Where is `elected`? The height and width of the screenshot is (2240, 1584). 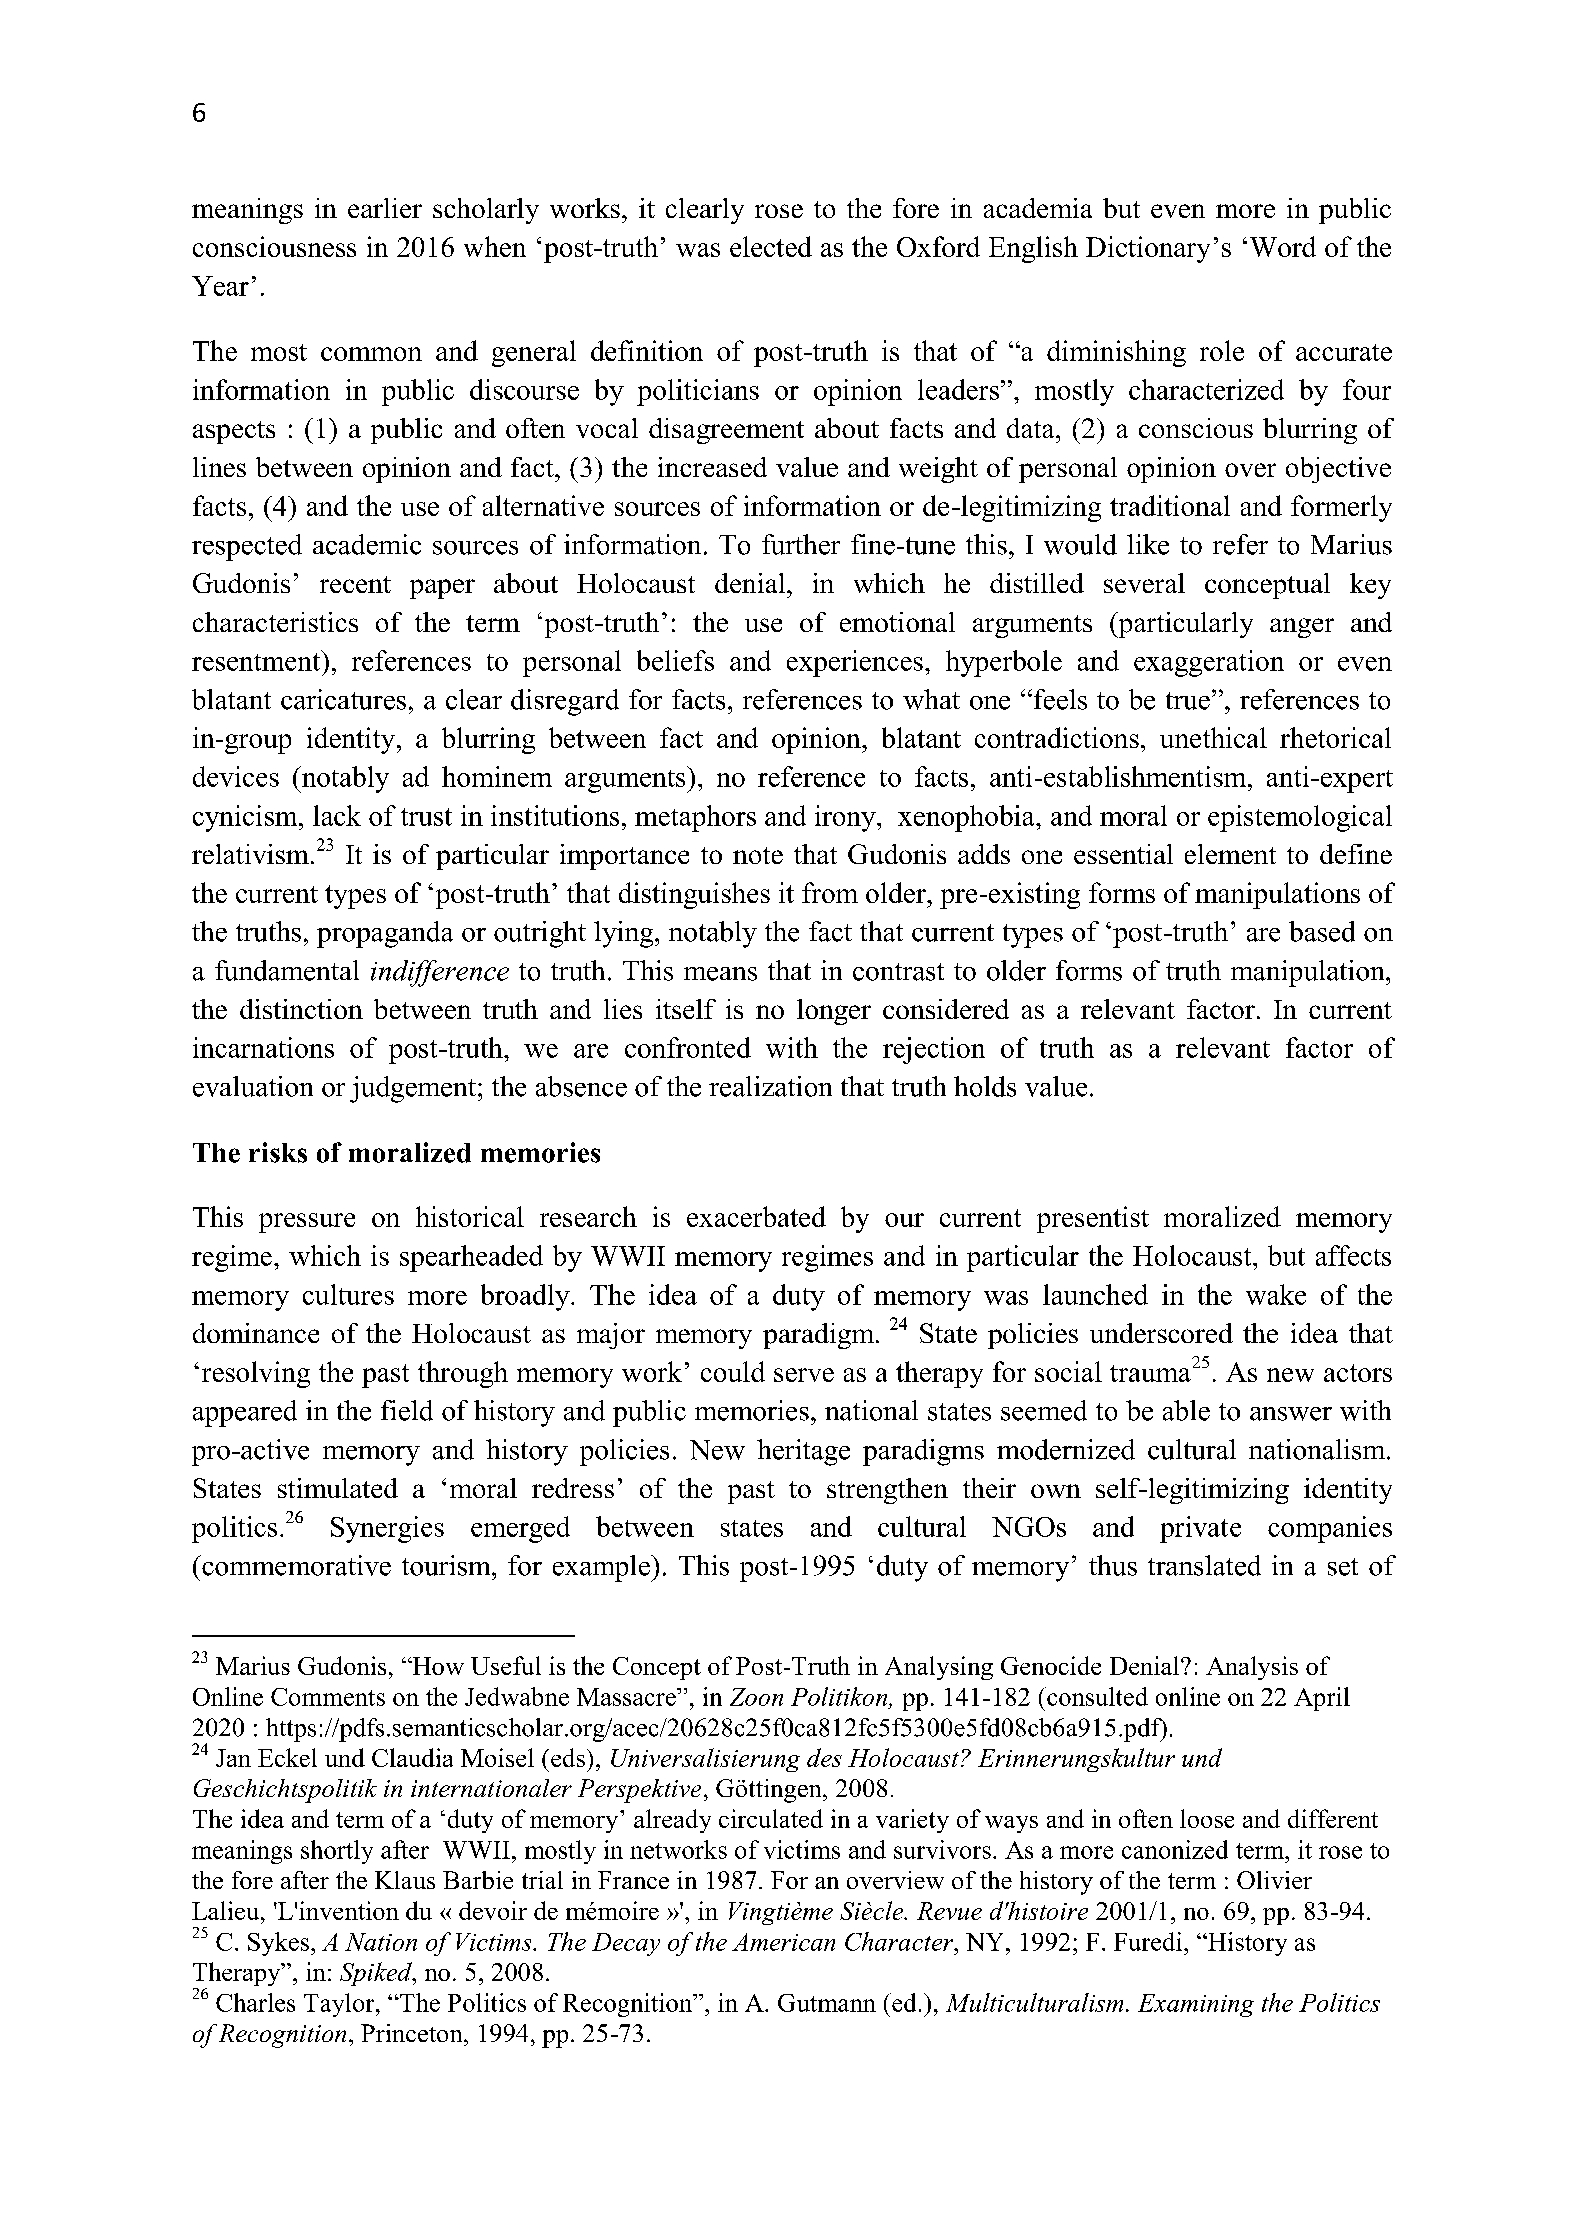 elected is located at coordinates (771, 246).
